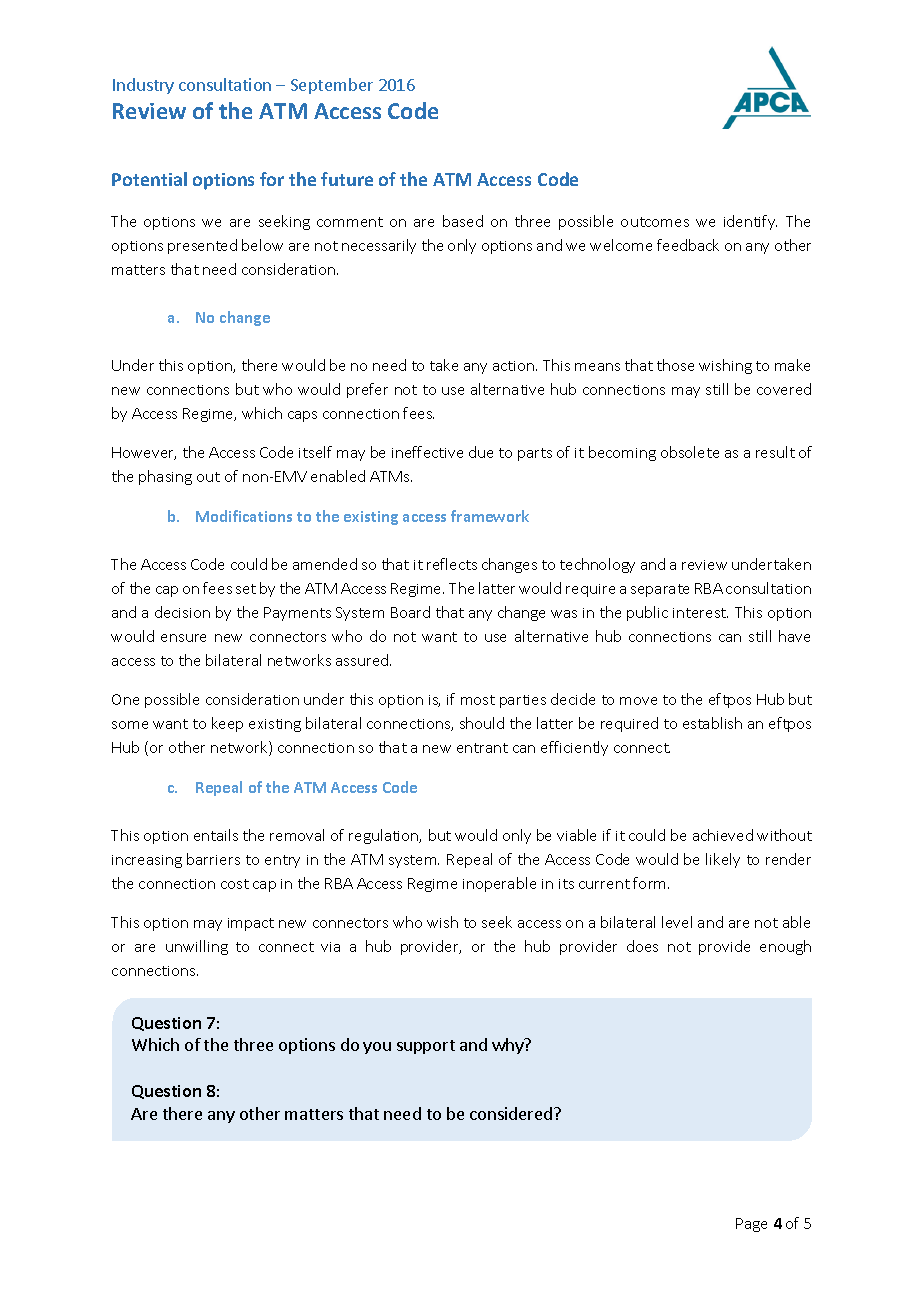  I want to click on due, so click(481, 452).
